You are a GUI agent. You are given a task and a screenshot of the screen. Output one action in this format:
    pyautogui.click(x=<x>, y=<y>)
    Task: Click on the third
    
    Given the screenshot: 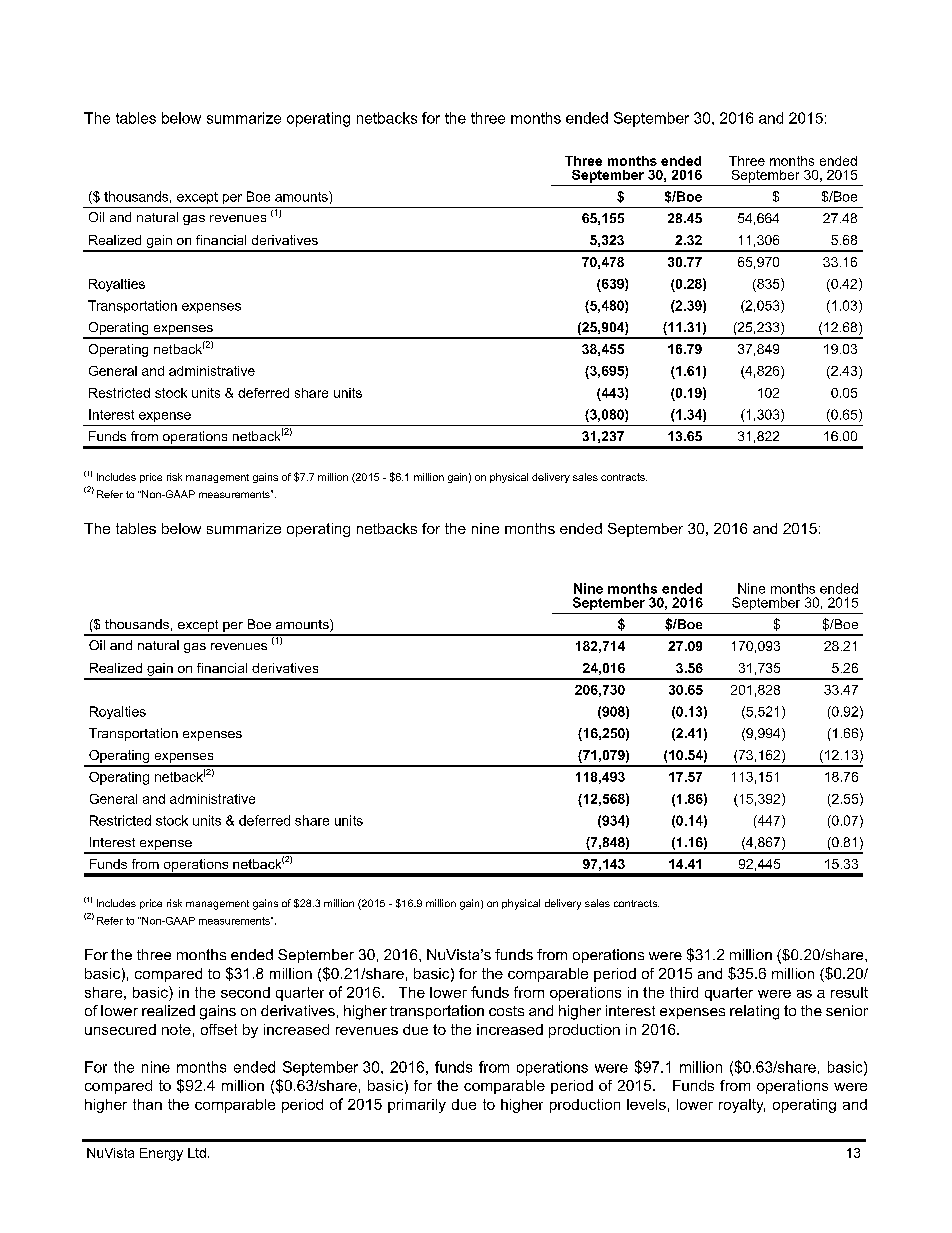 What is the action you would take?
    pyautogui.click(x=684, y=992)
